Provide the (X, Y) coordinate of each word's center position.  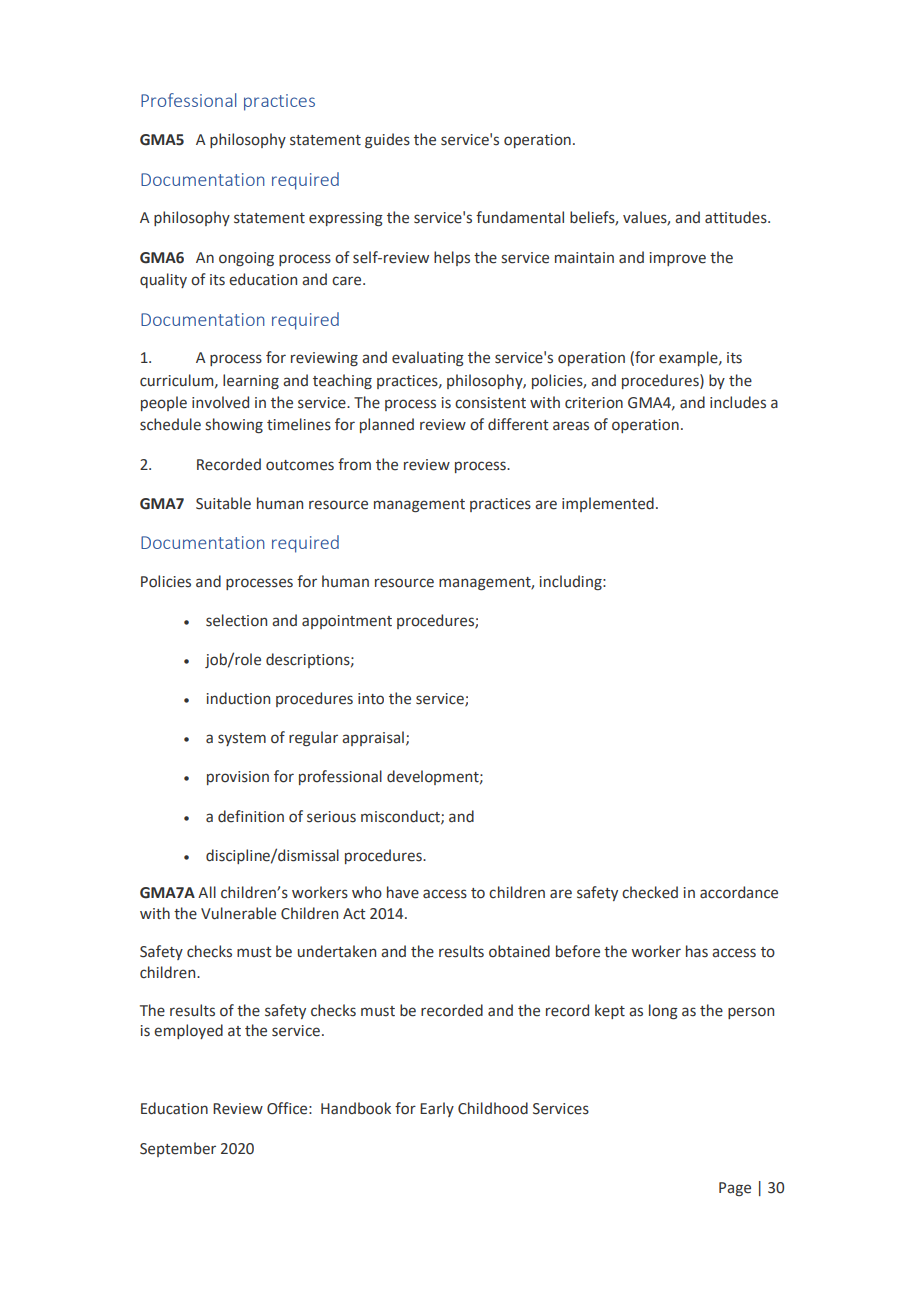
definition (251, 816)
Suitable (223, 503)
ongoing (246, 259)
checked (650, 892)
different (518, 424)
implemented (608, 504)
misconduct (401, 817)
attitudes (737, 217)
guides (387, 140)
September (178, 1149)
